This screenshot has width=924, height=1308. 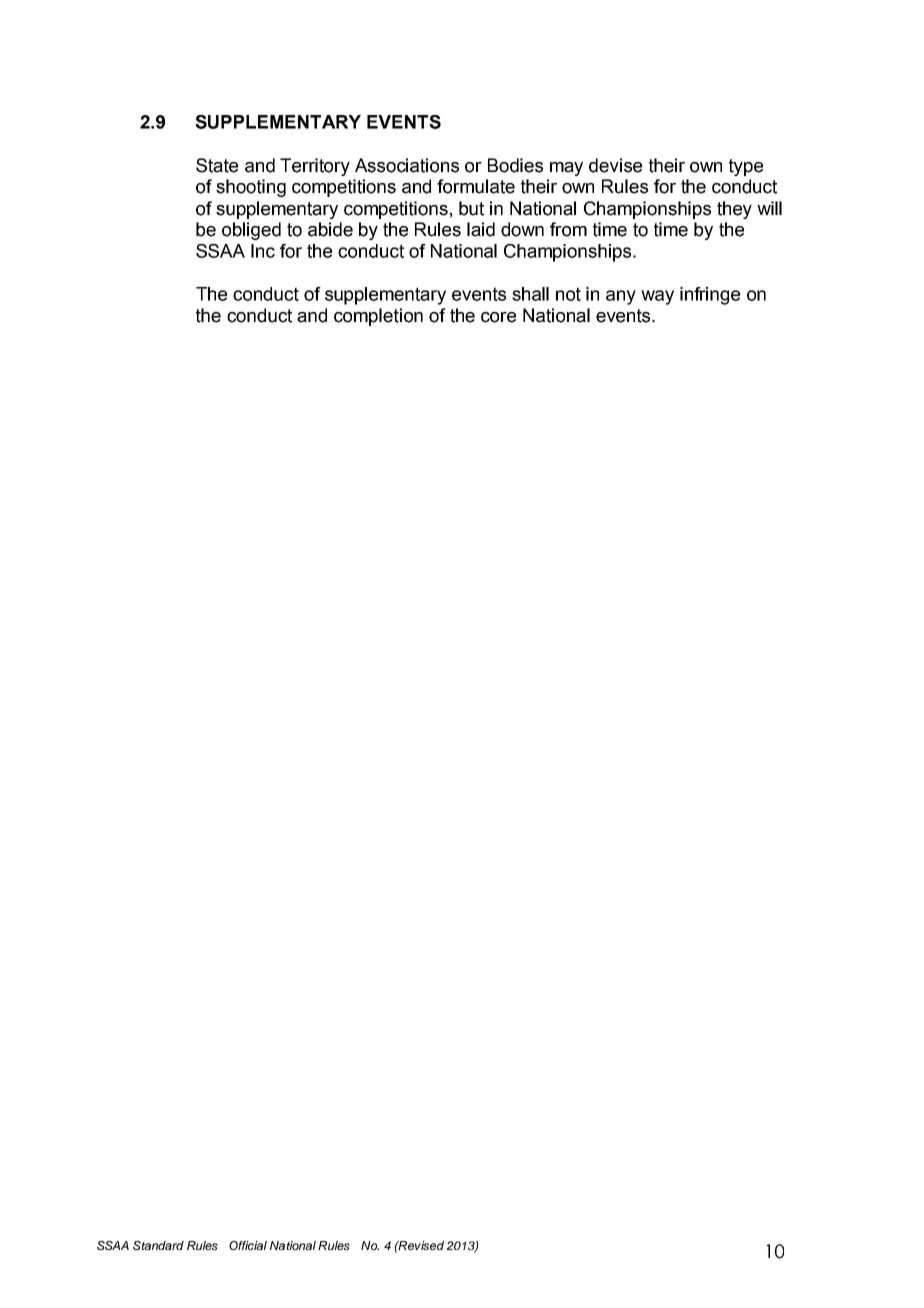 What do you see at coordinates (251, 188) in the screenshot?
I see `shooting` at bounding box center [251, 188].
